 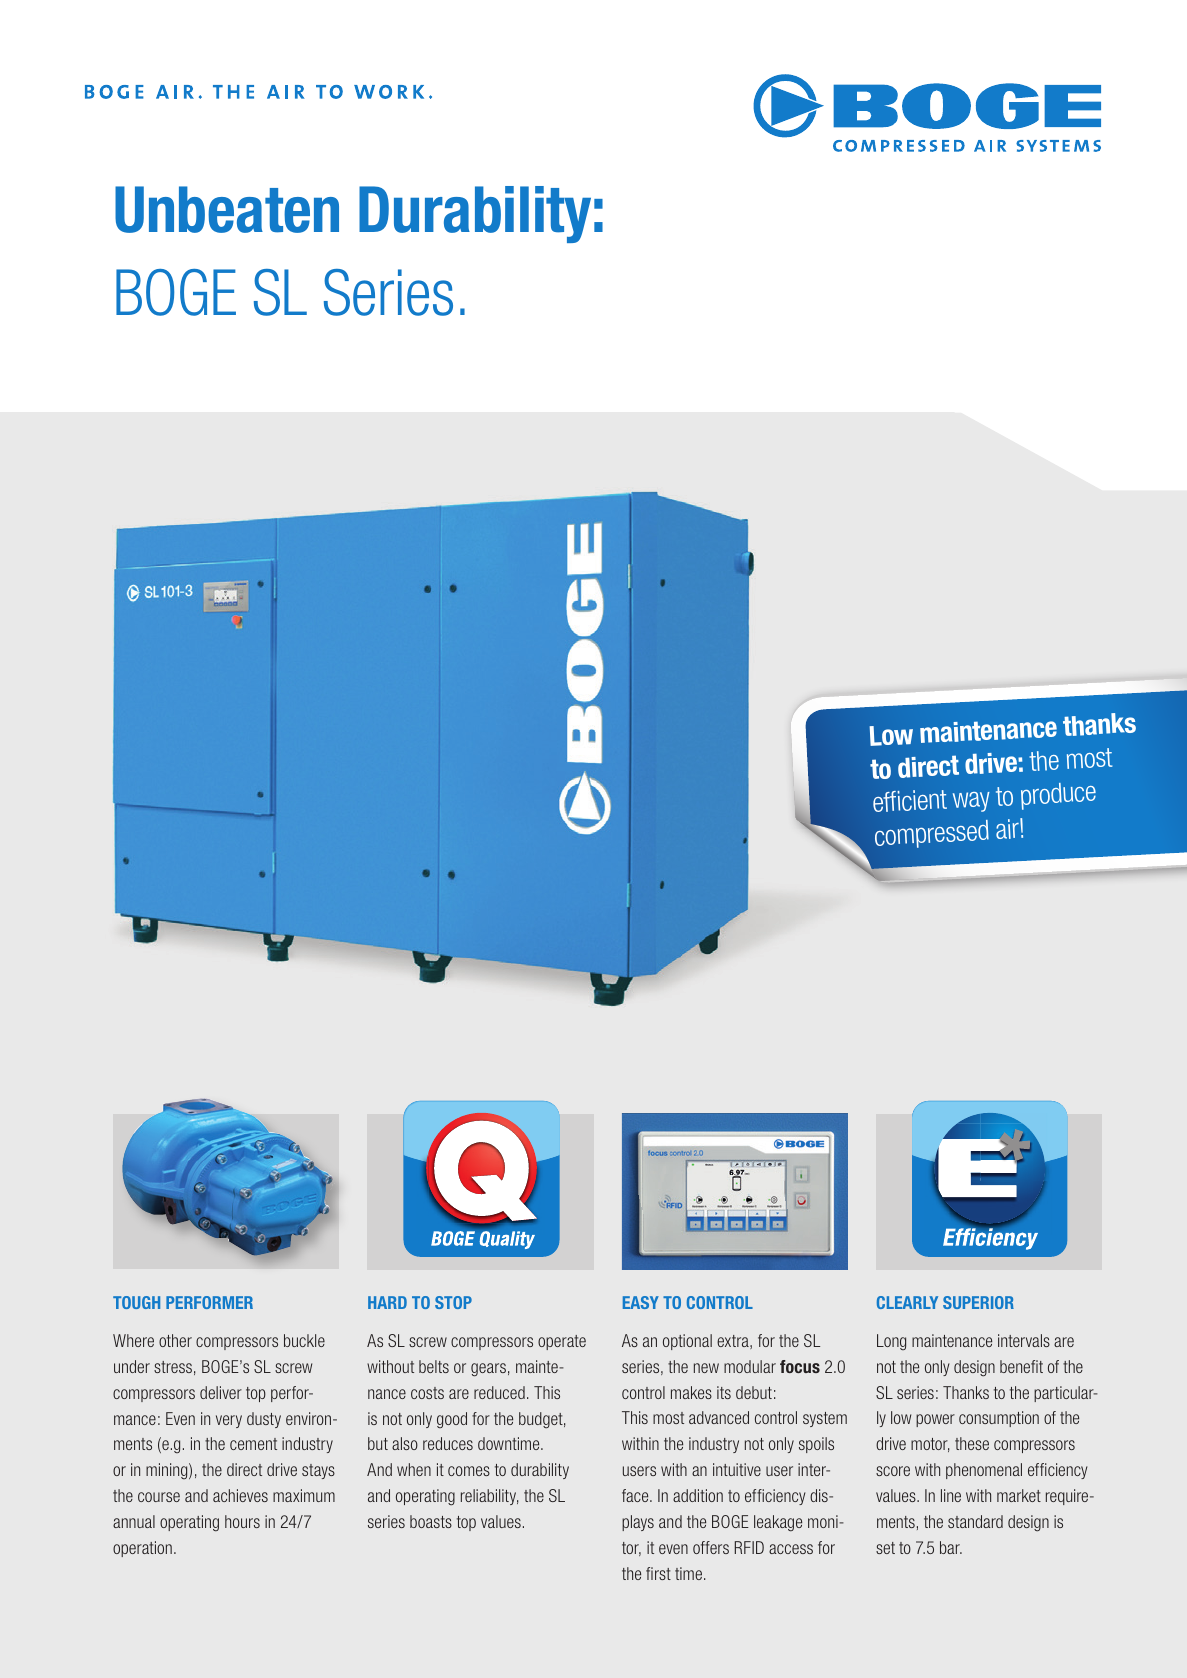 What do you see at coordinates (453, 1302) in the screenshot?
I see `STOP` at bounding box center [453, 1302].
